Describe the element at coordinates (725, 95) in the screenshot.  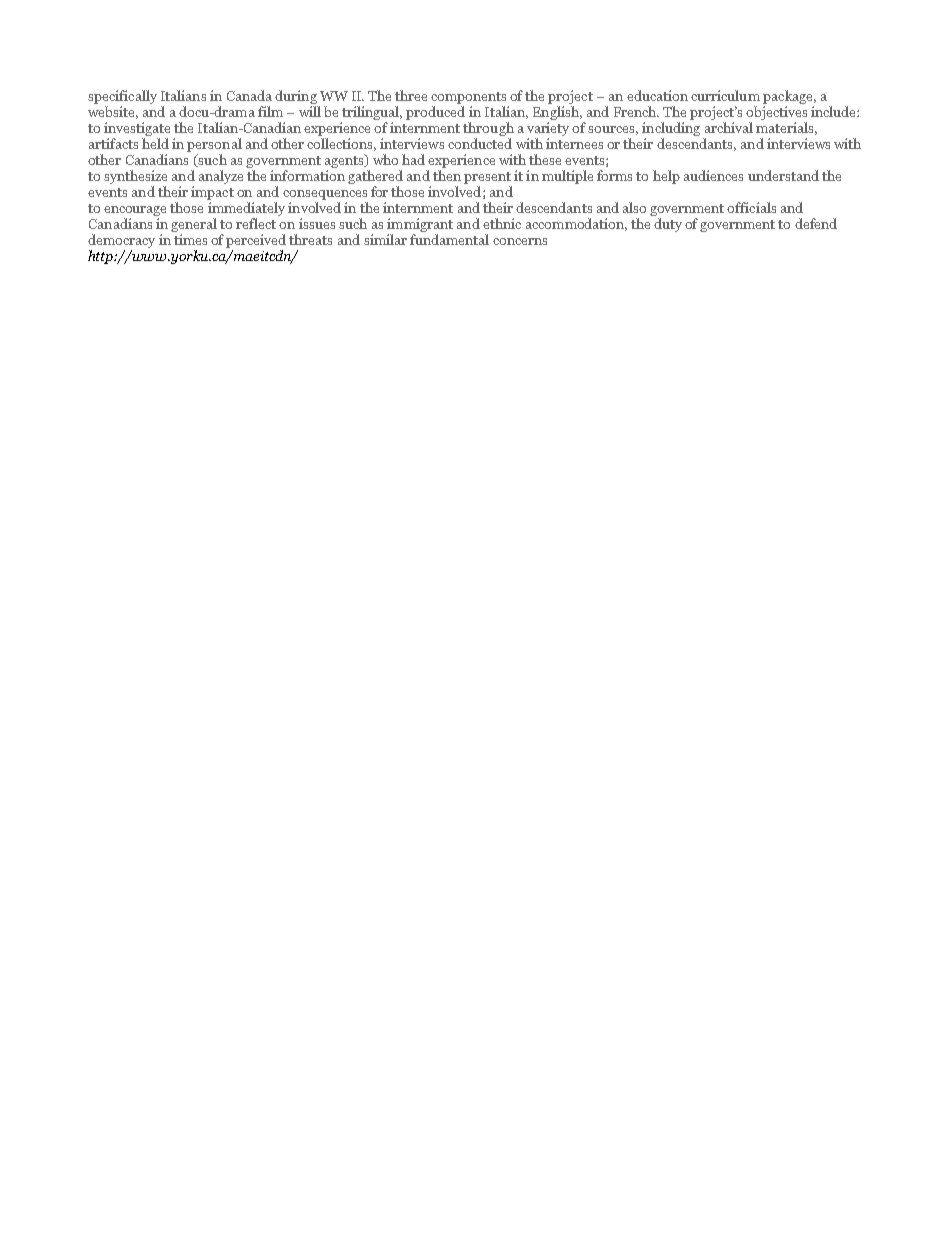
I see `curriculum` at that location.
